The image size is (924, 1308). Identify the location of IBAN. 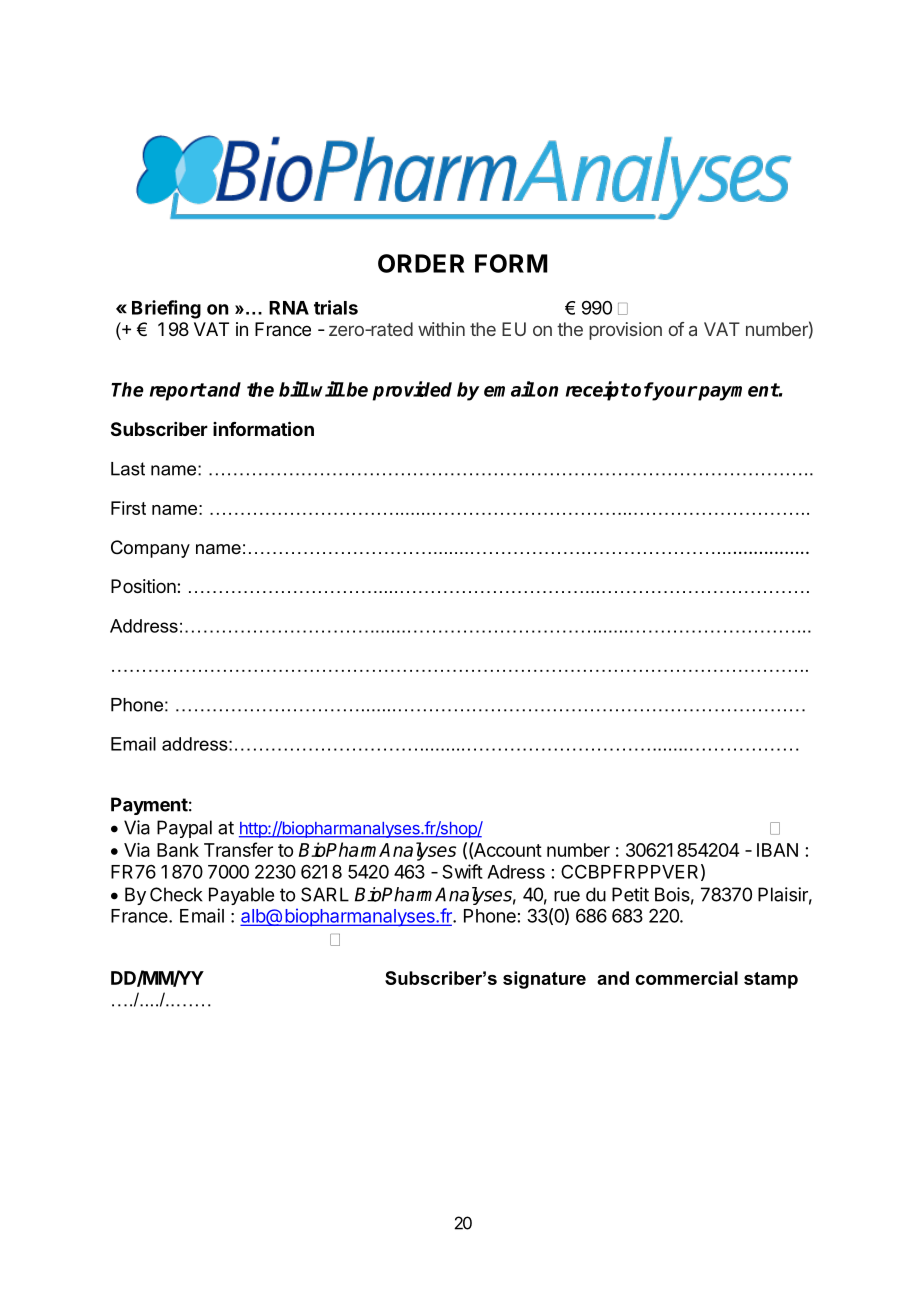
(777, 850).
